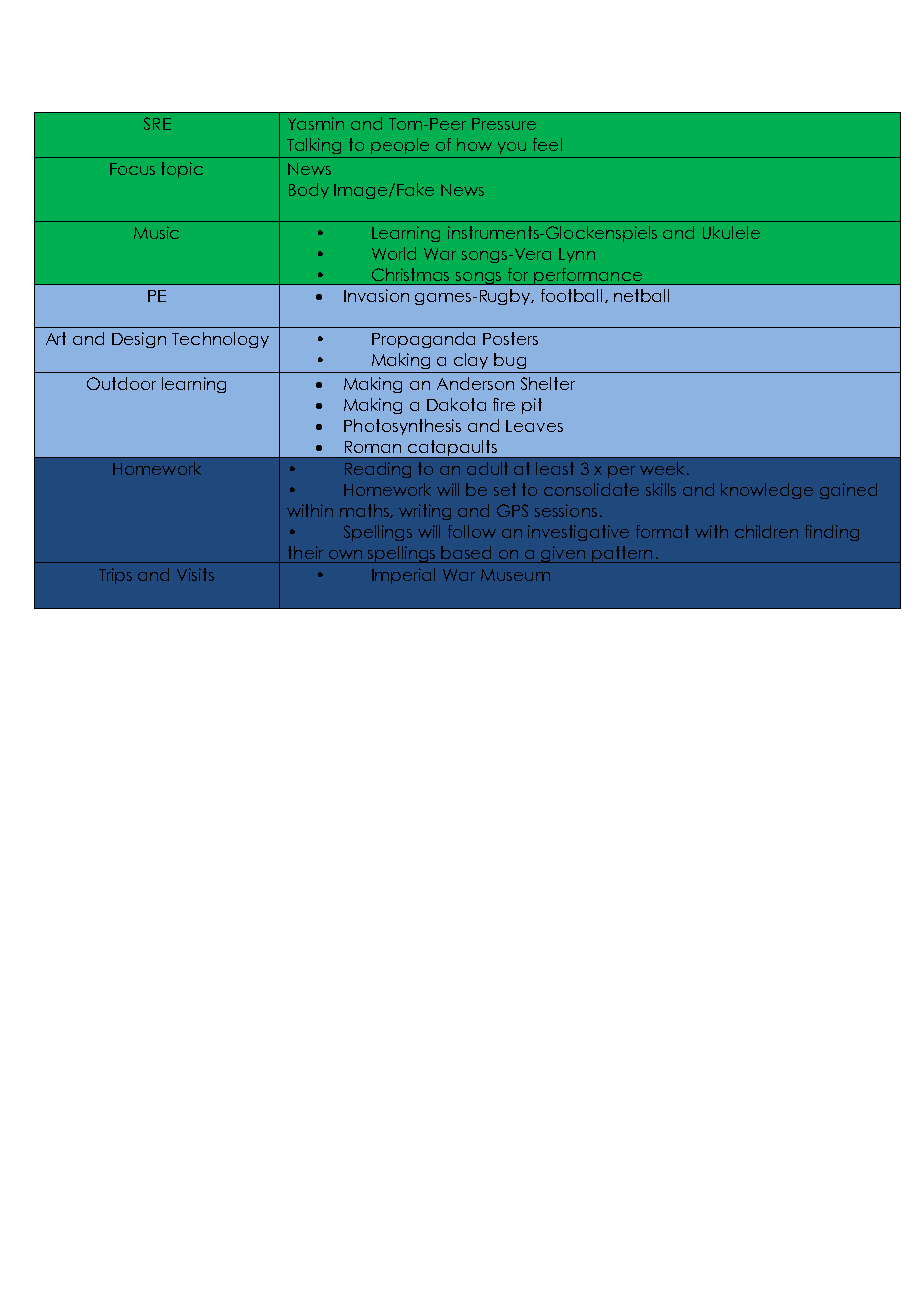 The image size is (924, 1308). Describe the element at coordinates (474, 144) in the document. I see `how` at that location.
